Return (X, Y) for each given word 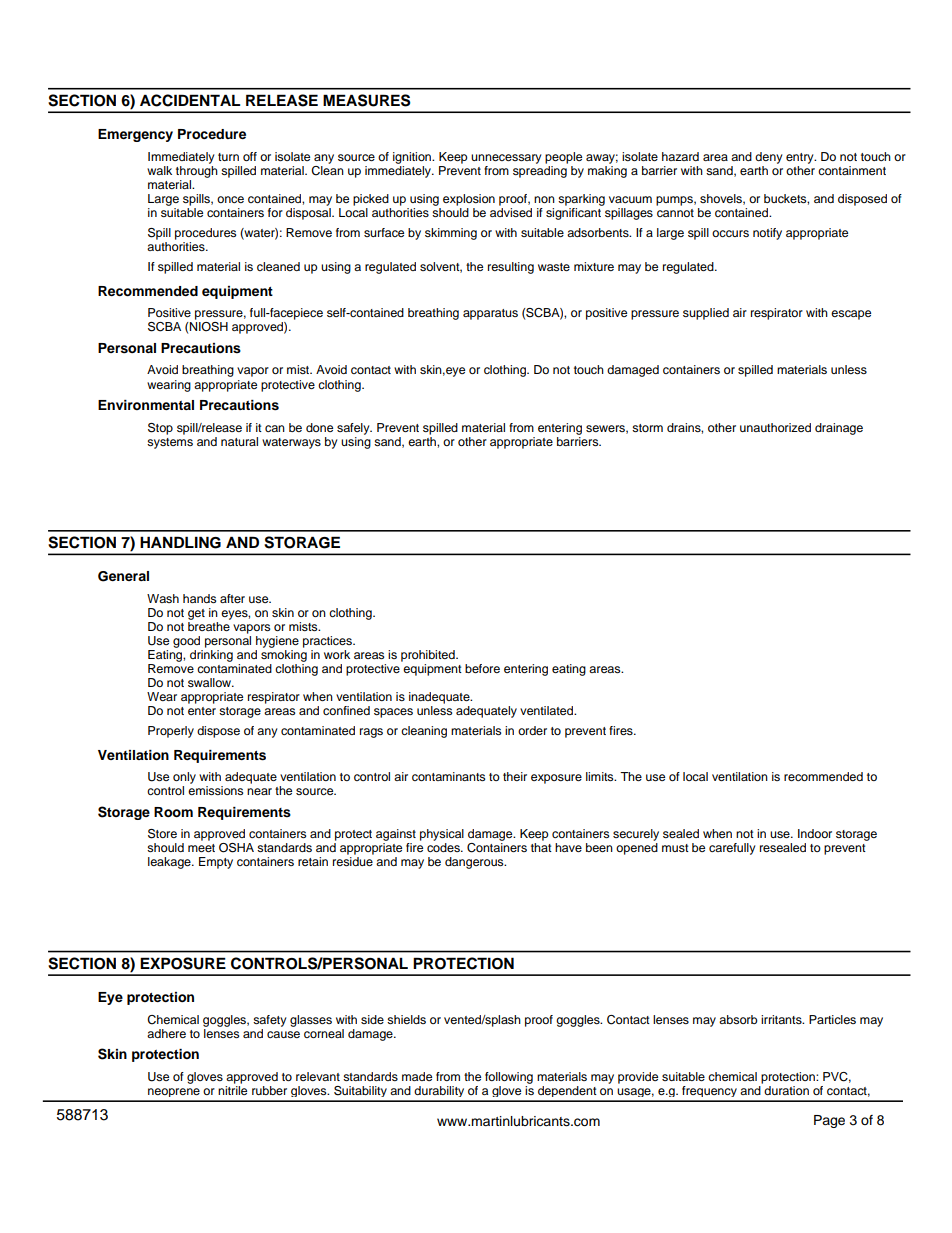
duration (786, 1090)
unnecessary (506, 159)
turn (228, 157)
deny (769, 158)
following (509, 1078)
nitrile (232, 1089)
